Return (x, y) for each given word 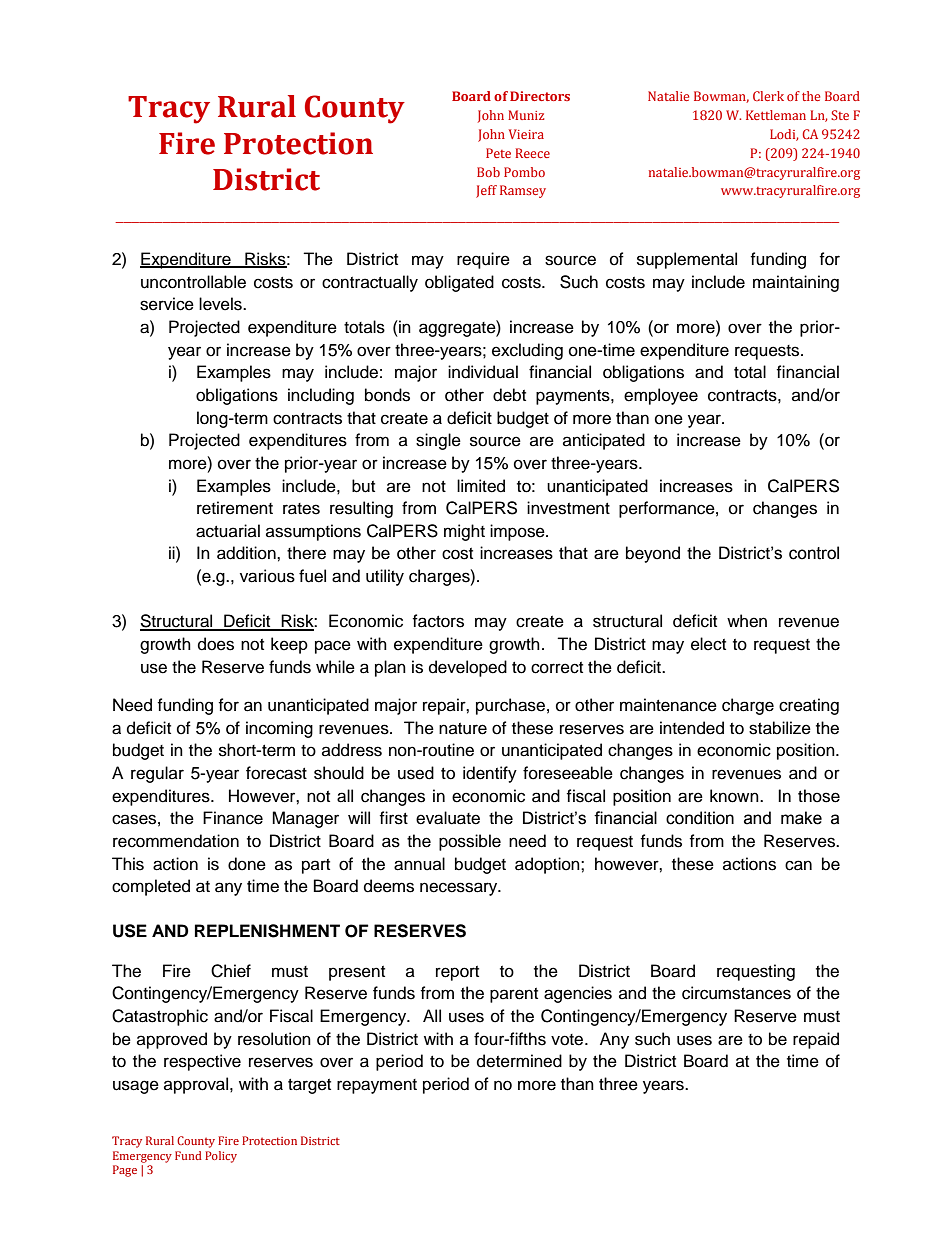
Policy (221, 1157)
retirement (235, 508)
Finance (233, 818)
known (735, 796)
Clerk (768, 96)
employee (661, 396)
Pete (498, 153)
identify (490, 774)
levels (221, 304)
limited (481, 486)
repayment (377, 1086)
